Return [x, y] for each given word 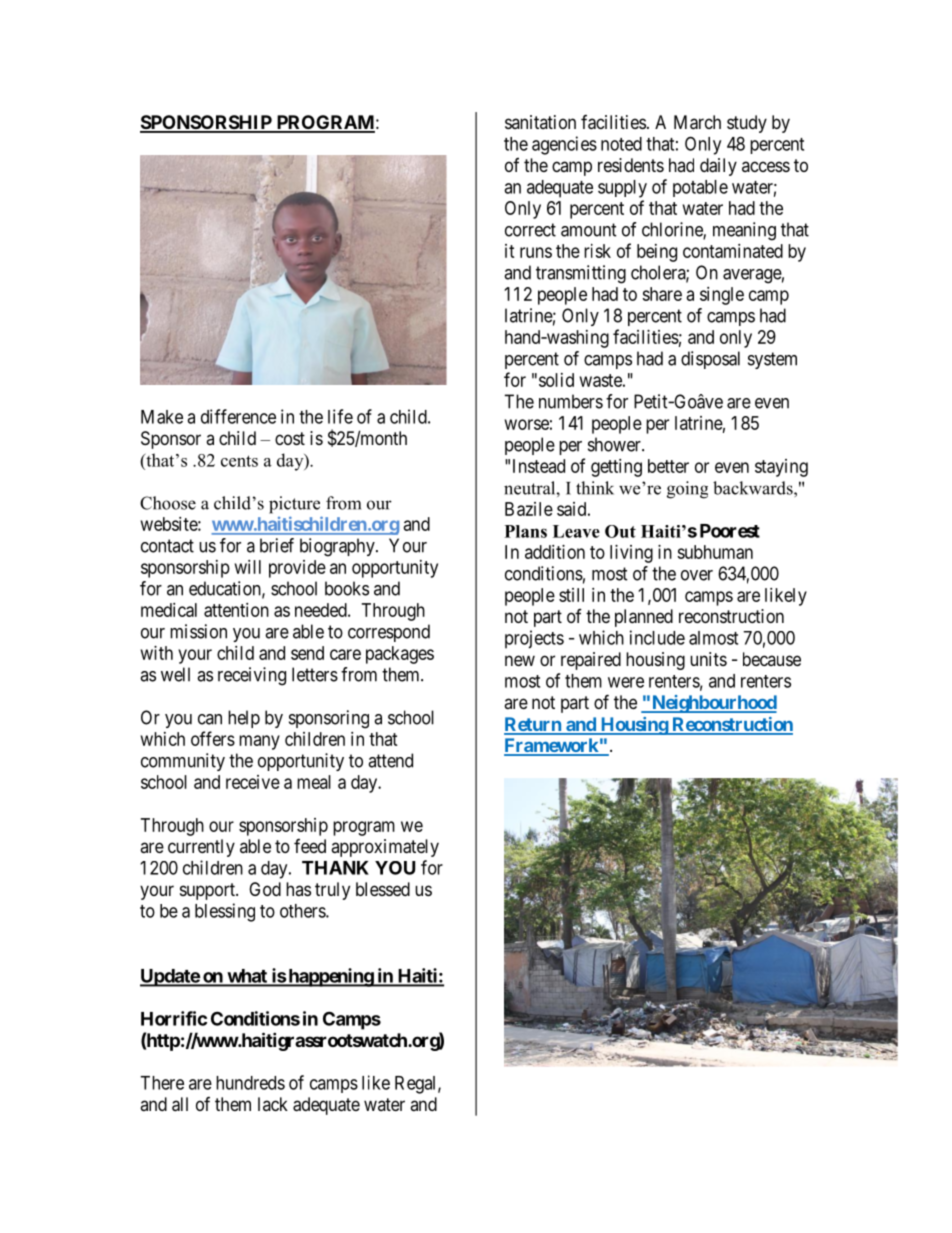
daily [718, 167]
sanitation [540, 122]
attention [236, 610]
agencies [564, 145]
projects [534, 639]
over [697, 575]
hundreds [250, 1083]
